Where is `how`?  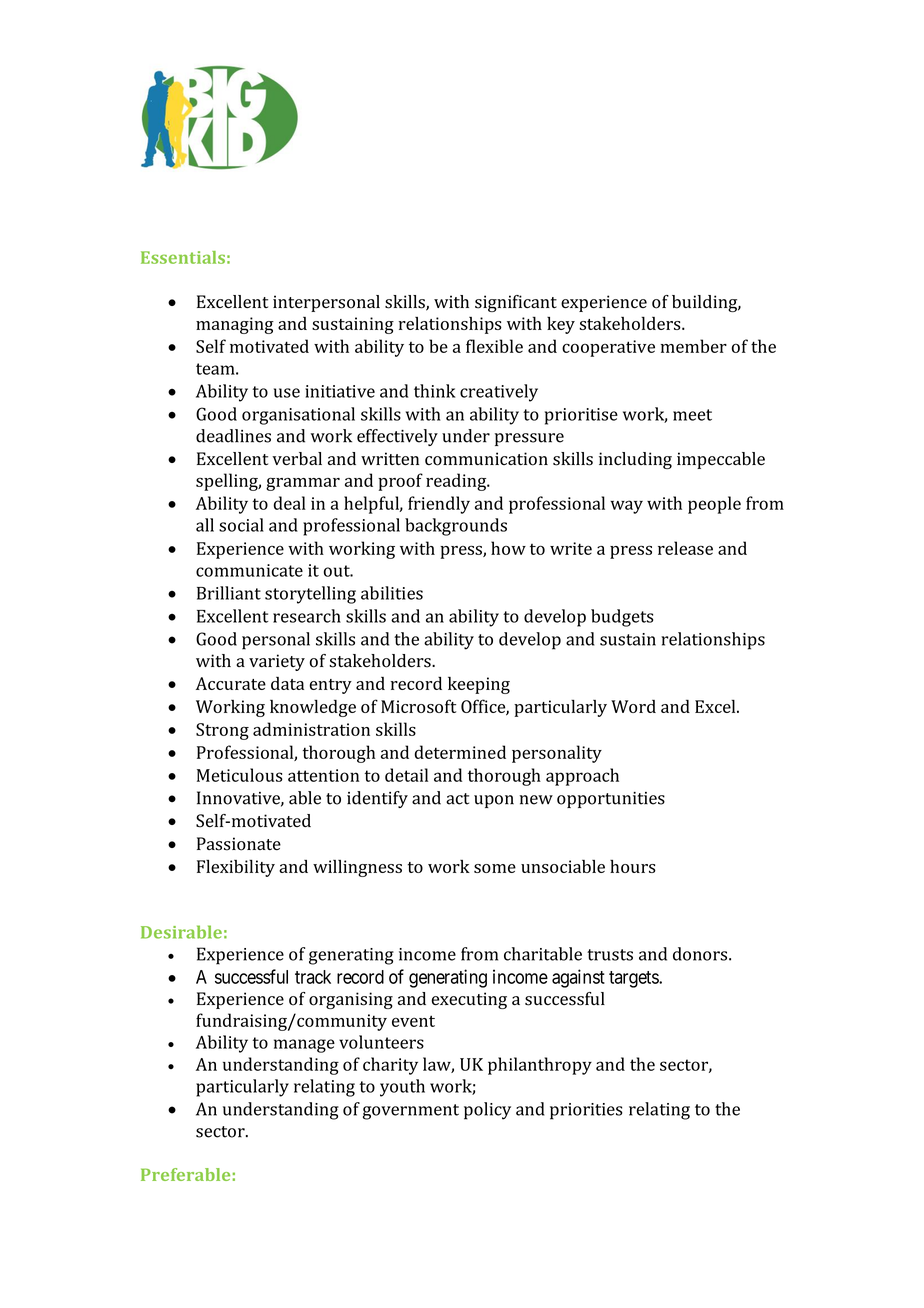
how is located at coordinates (508, 548).
